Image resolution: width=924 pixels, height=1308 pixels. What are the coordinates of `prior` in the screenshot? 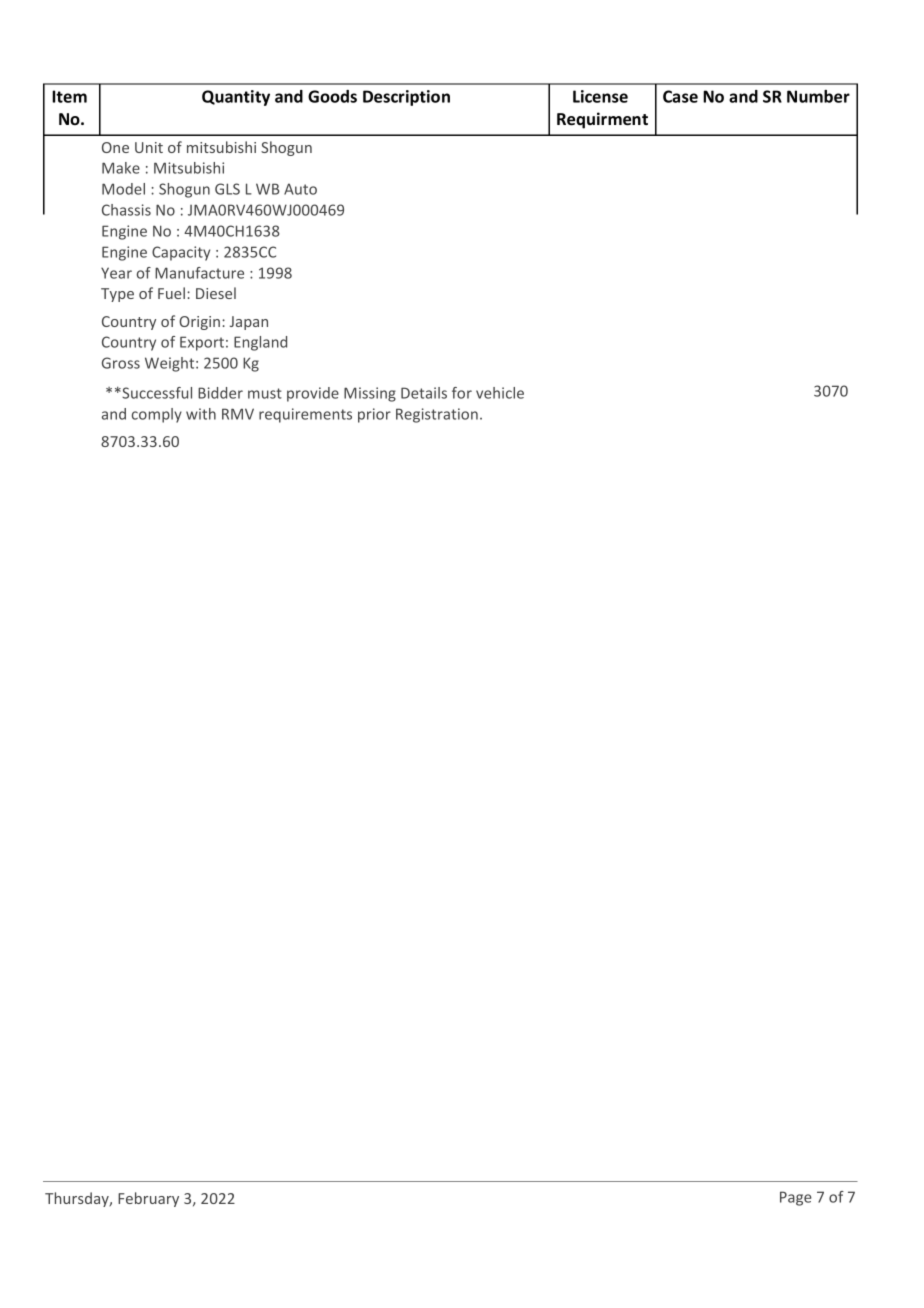 It's located at (374, 415).
